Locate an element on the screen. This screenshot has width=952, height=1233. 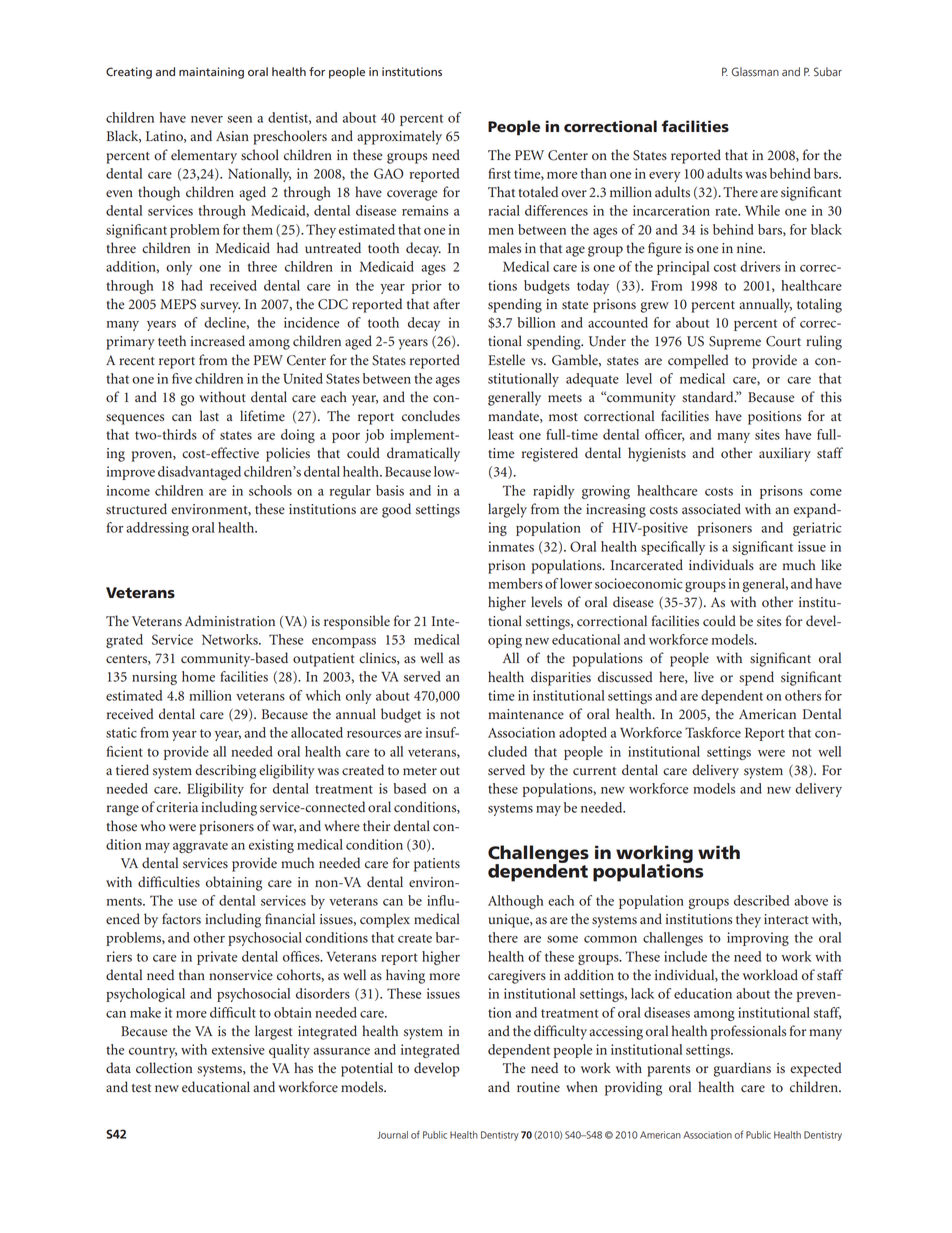
meter is located at coordinates (420, 771).
